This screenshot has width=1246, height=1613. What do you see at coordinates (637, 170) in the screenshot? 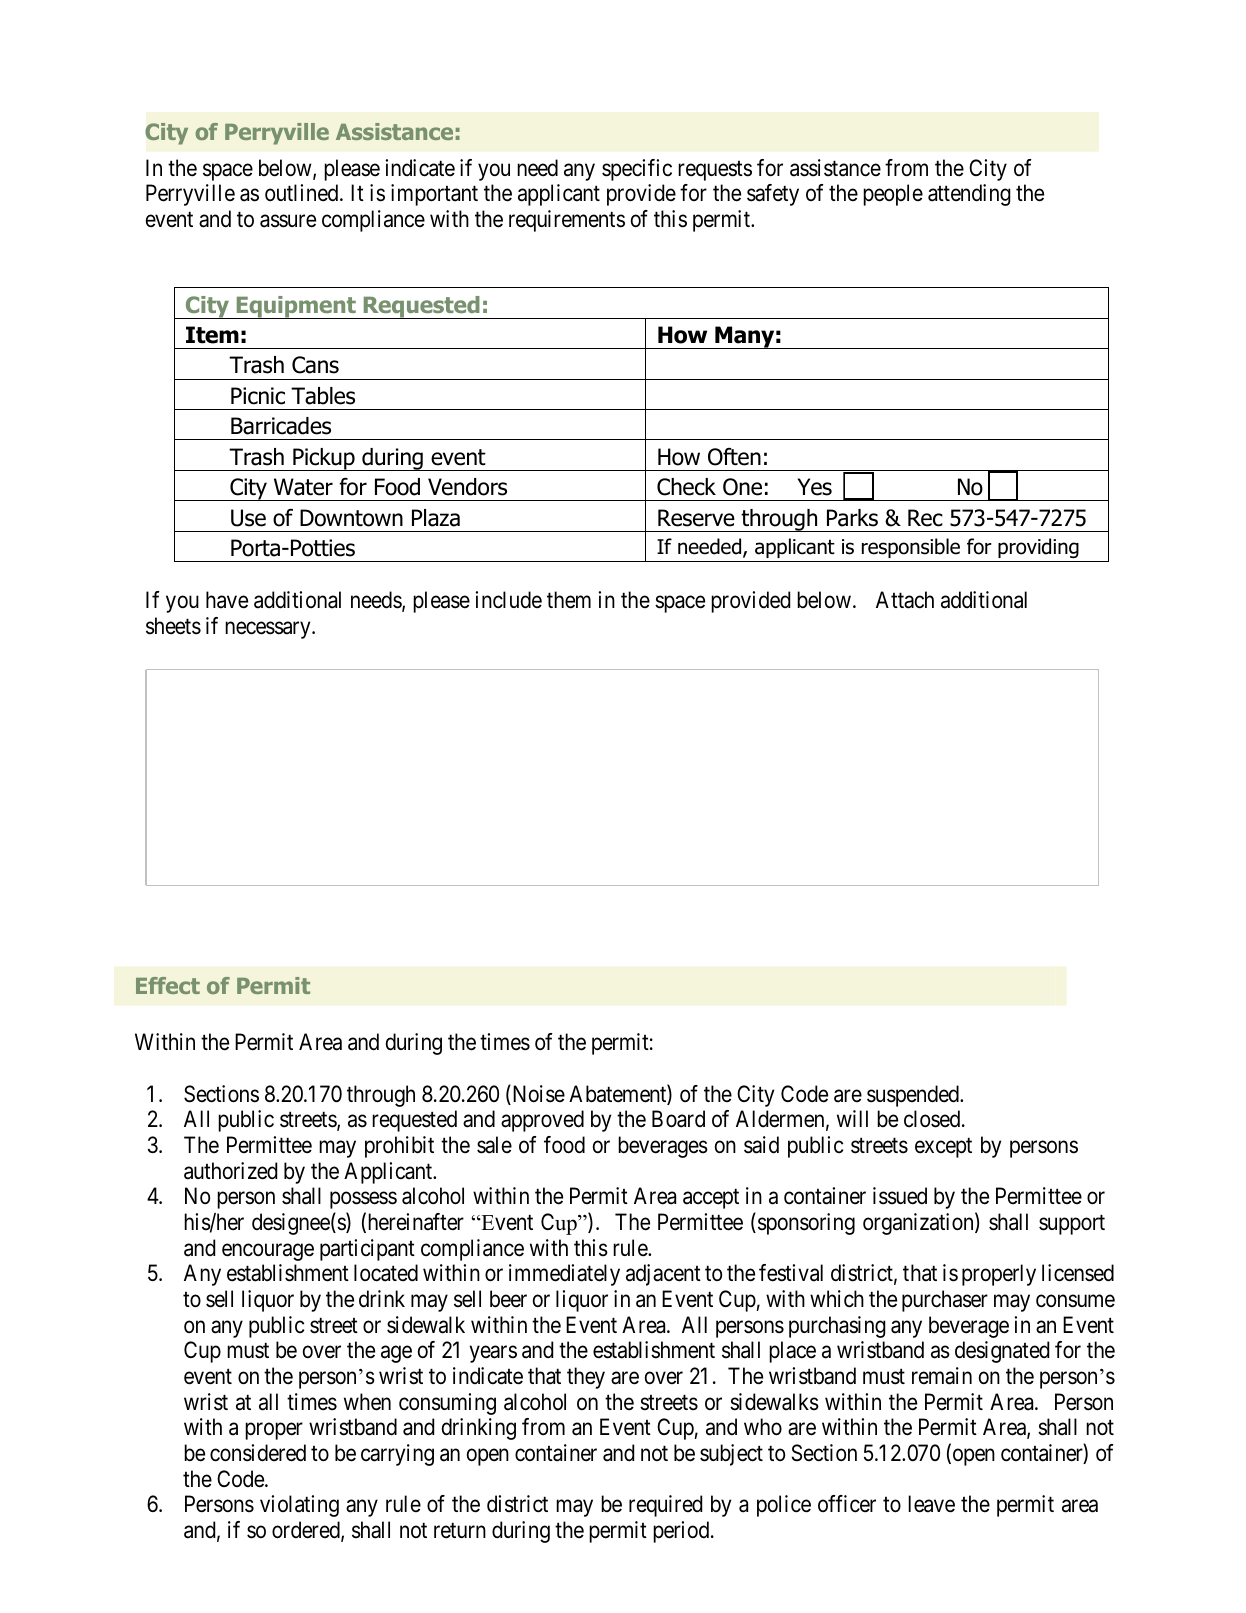
I see `specific` at bounding box center [637, 170].
